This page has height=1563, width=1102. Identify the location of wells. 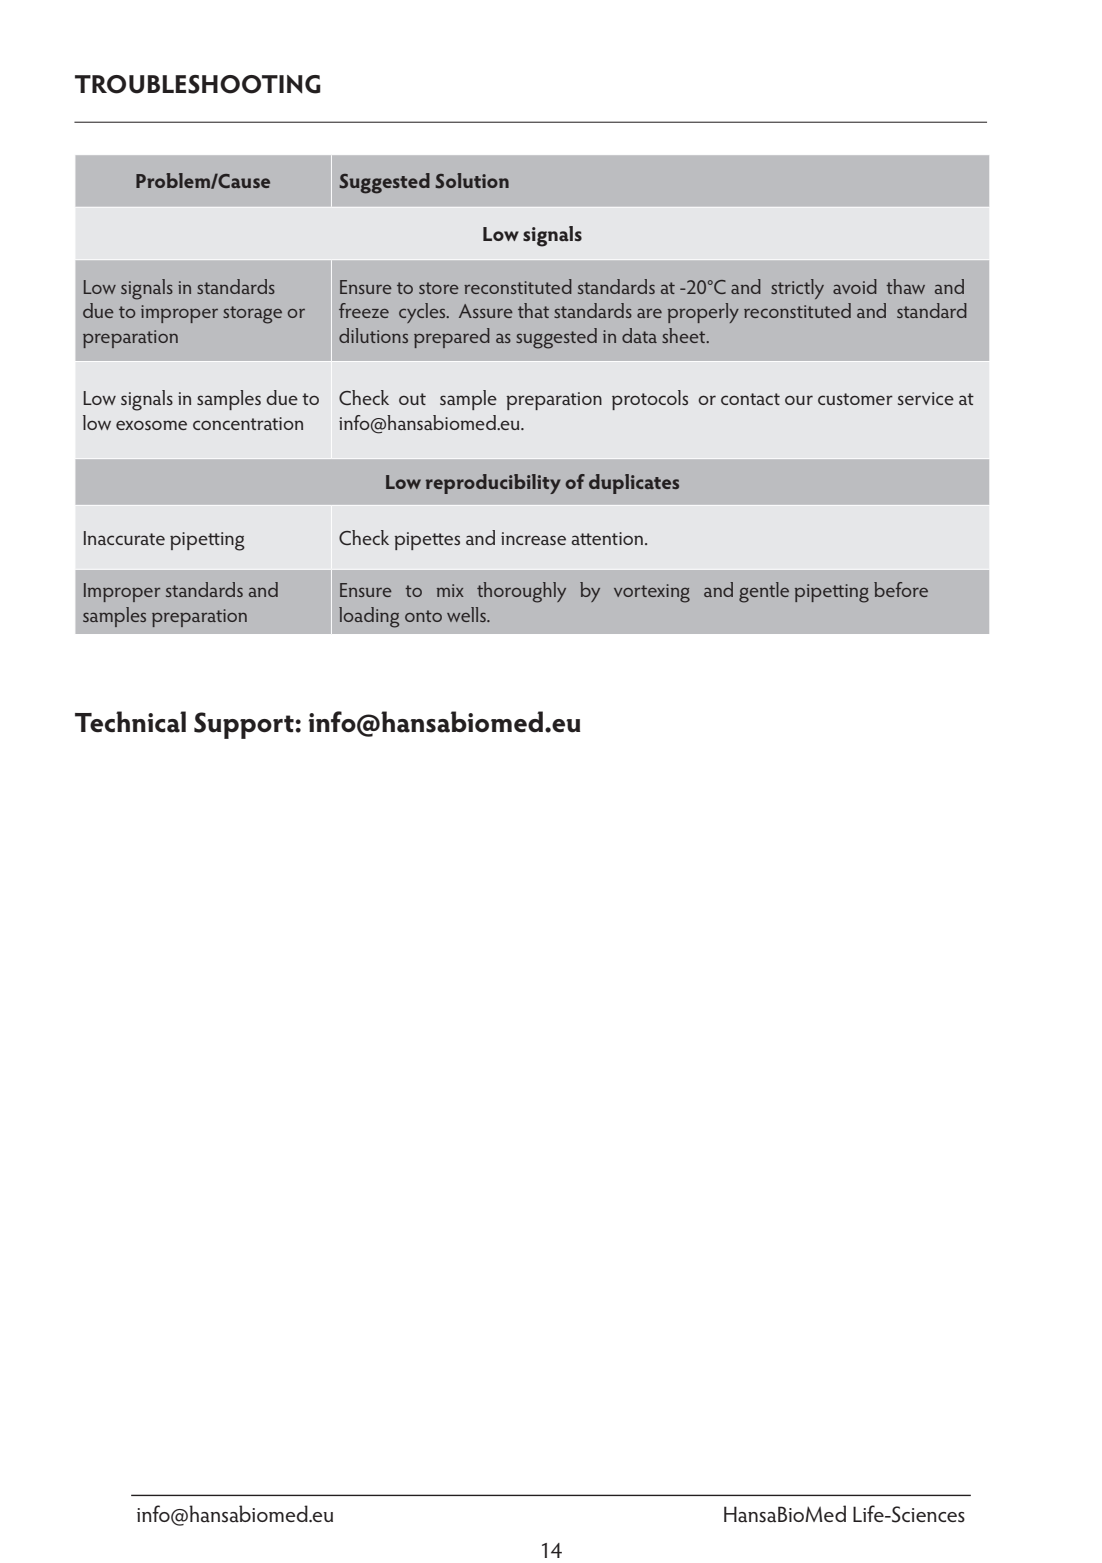
(467, 614).
